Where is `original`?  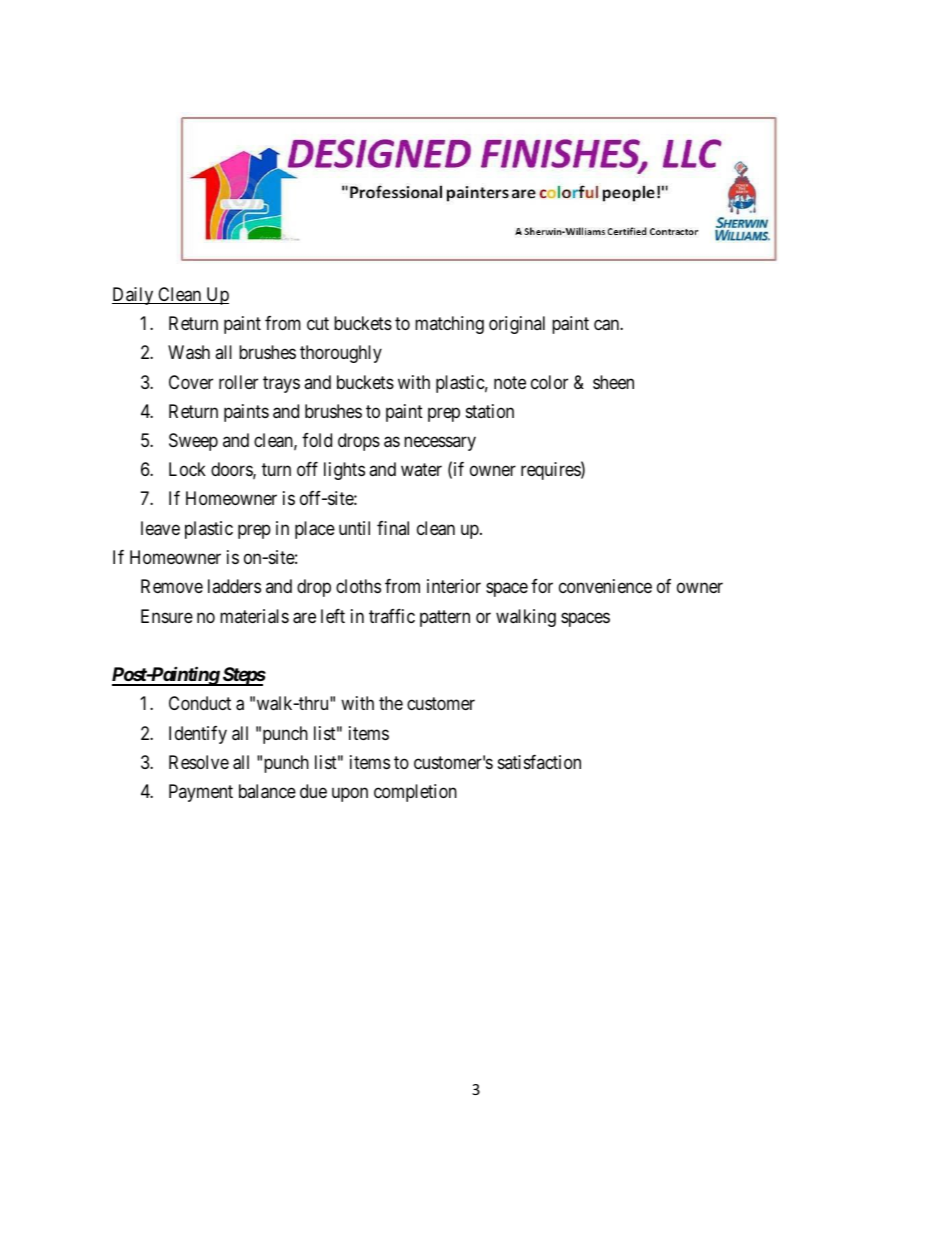 original is located at coordinates (517, 325).
